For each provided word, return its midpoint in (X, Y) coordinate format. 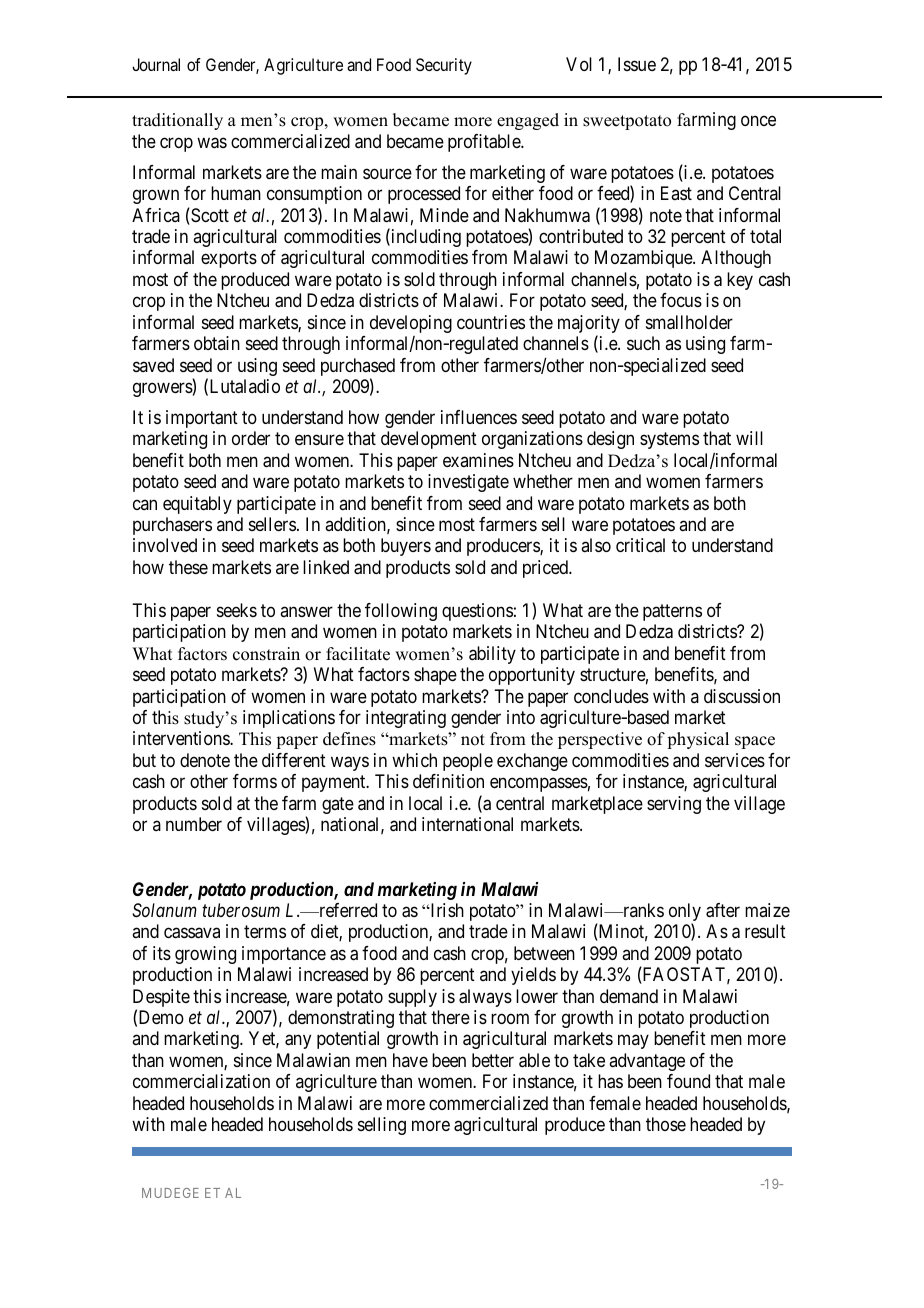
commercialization (201, 1081)
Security (444, 66)
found (688, 1081)
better (493, 1060)
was (212, 143)
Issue (637, 64)
